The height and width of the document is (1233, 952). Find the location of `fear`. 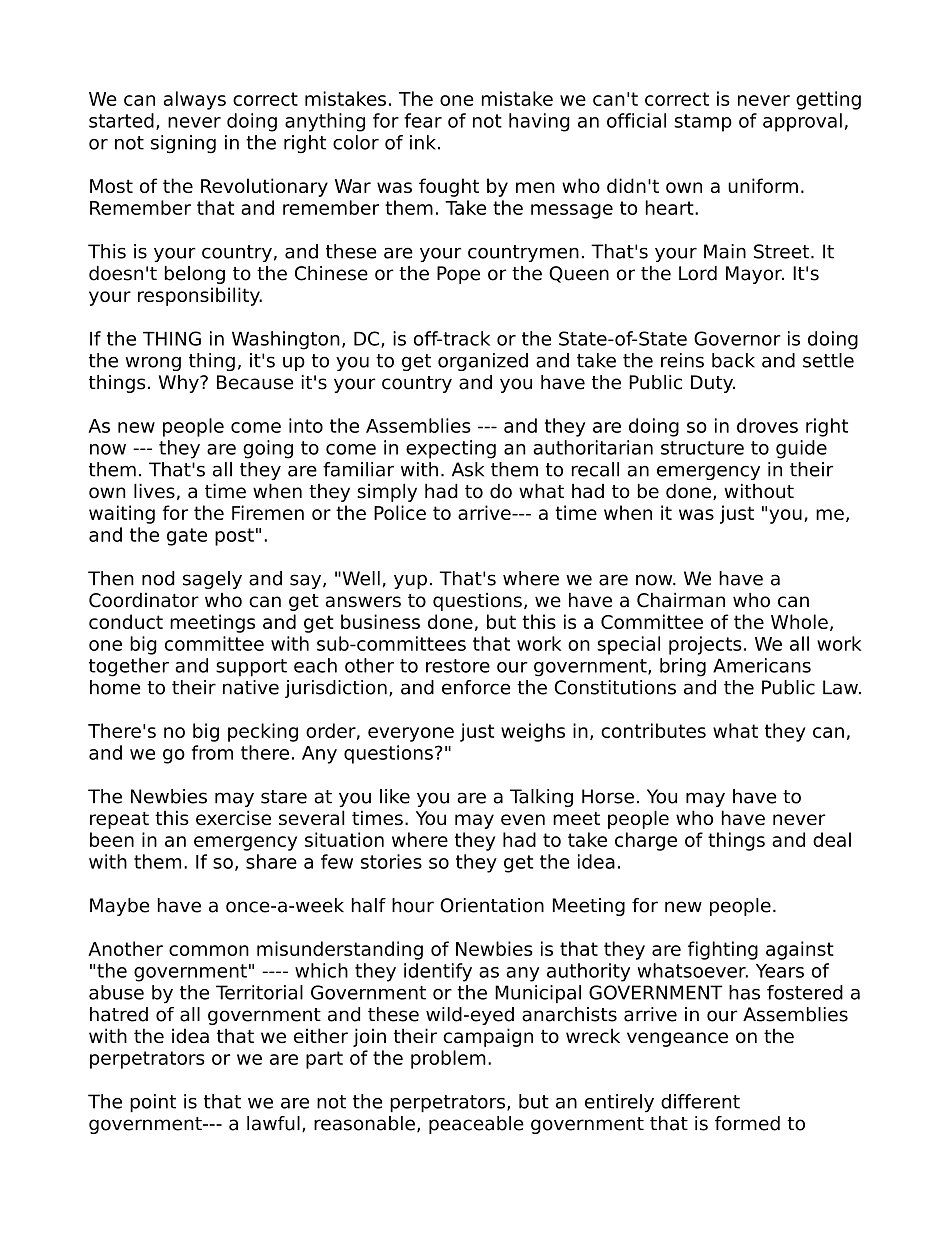

fear is located at coordinates (423, 120).
